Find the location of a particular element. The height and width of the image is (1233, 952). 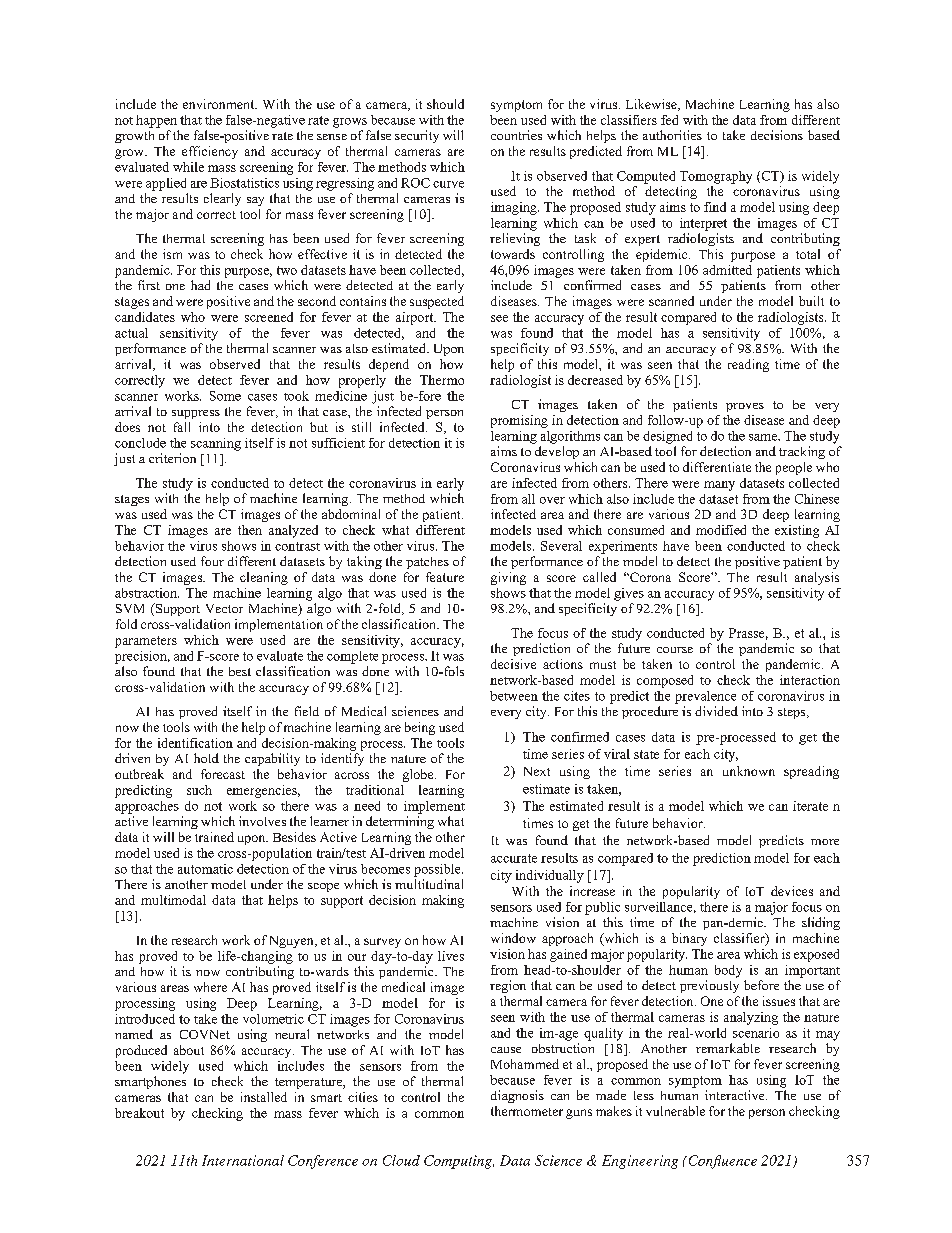

diagnosis is located at coordinates (517, 1096).
